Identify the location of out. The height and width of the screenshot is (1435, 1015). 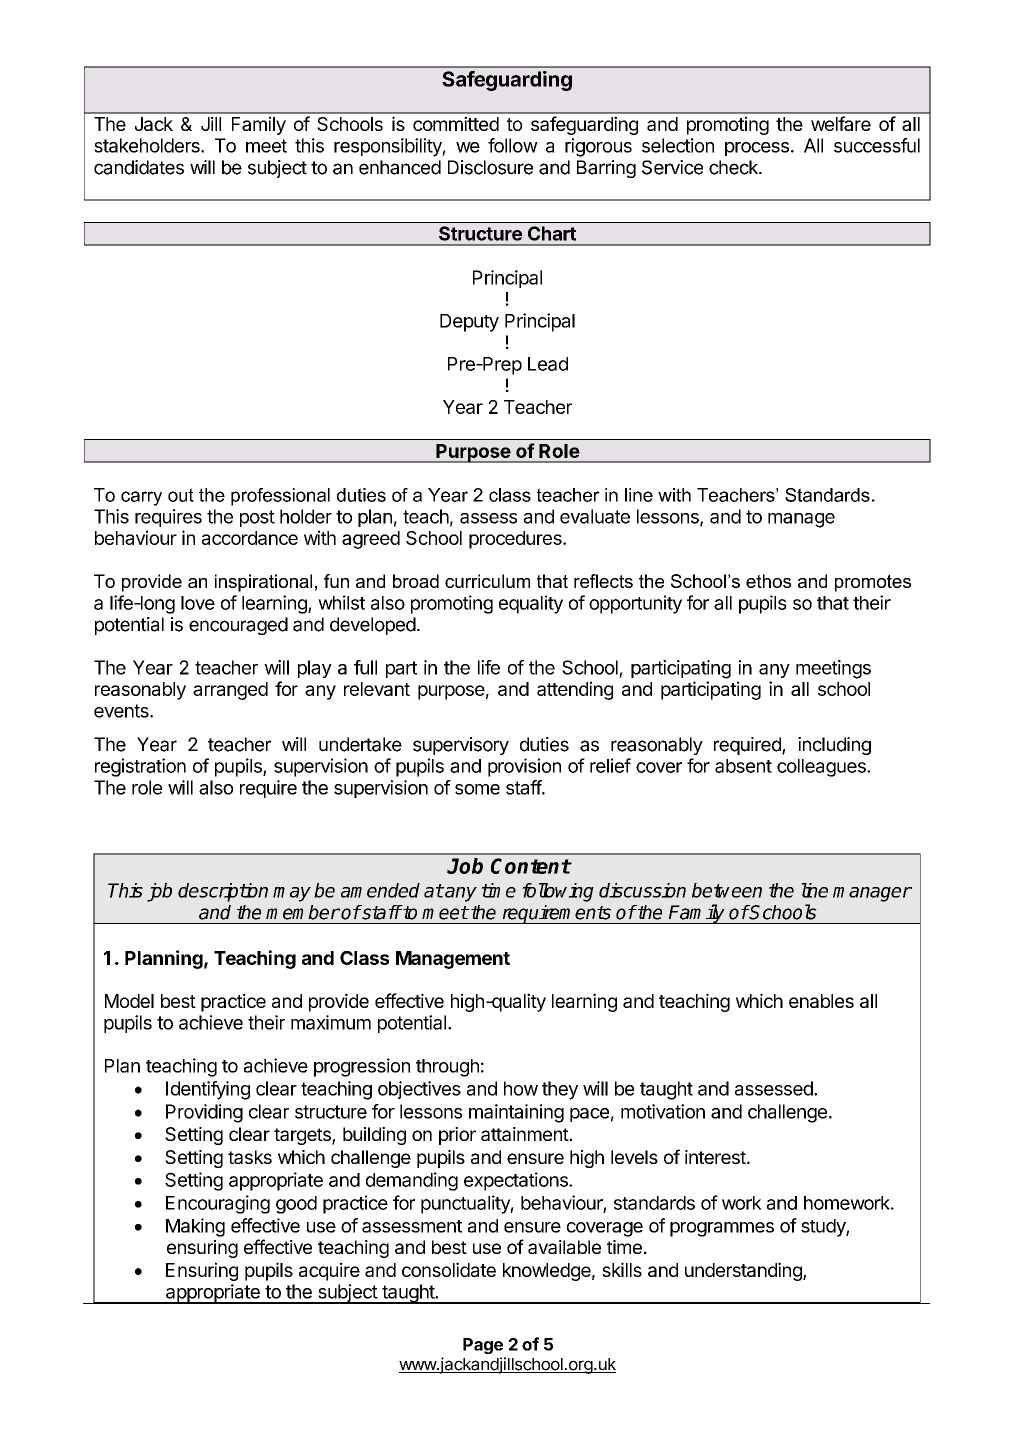
(181, 495).
